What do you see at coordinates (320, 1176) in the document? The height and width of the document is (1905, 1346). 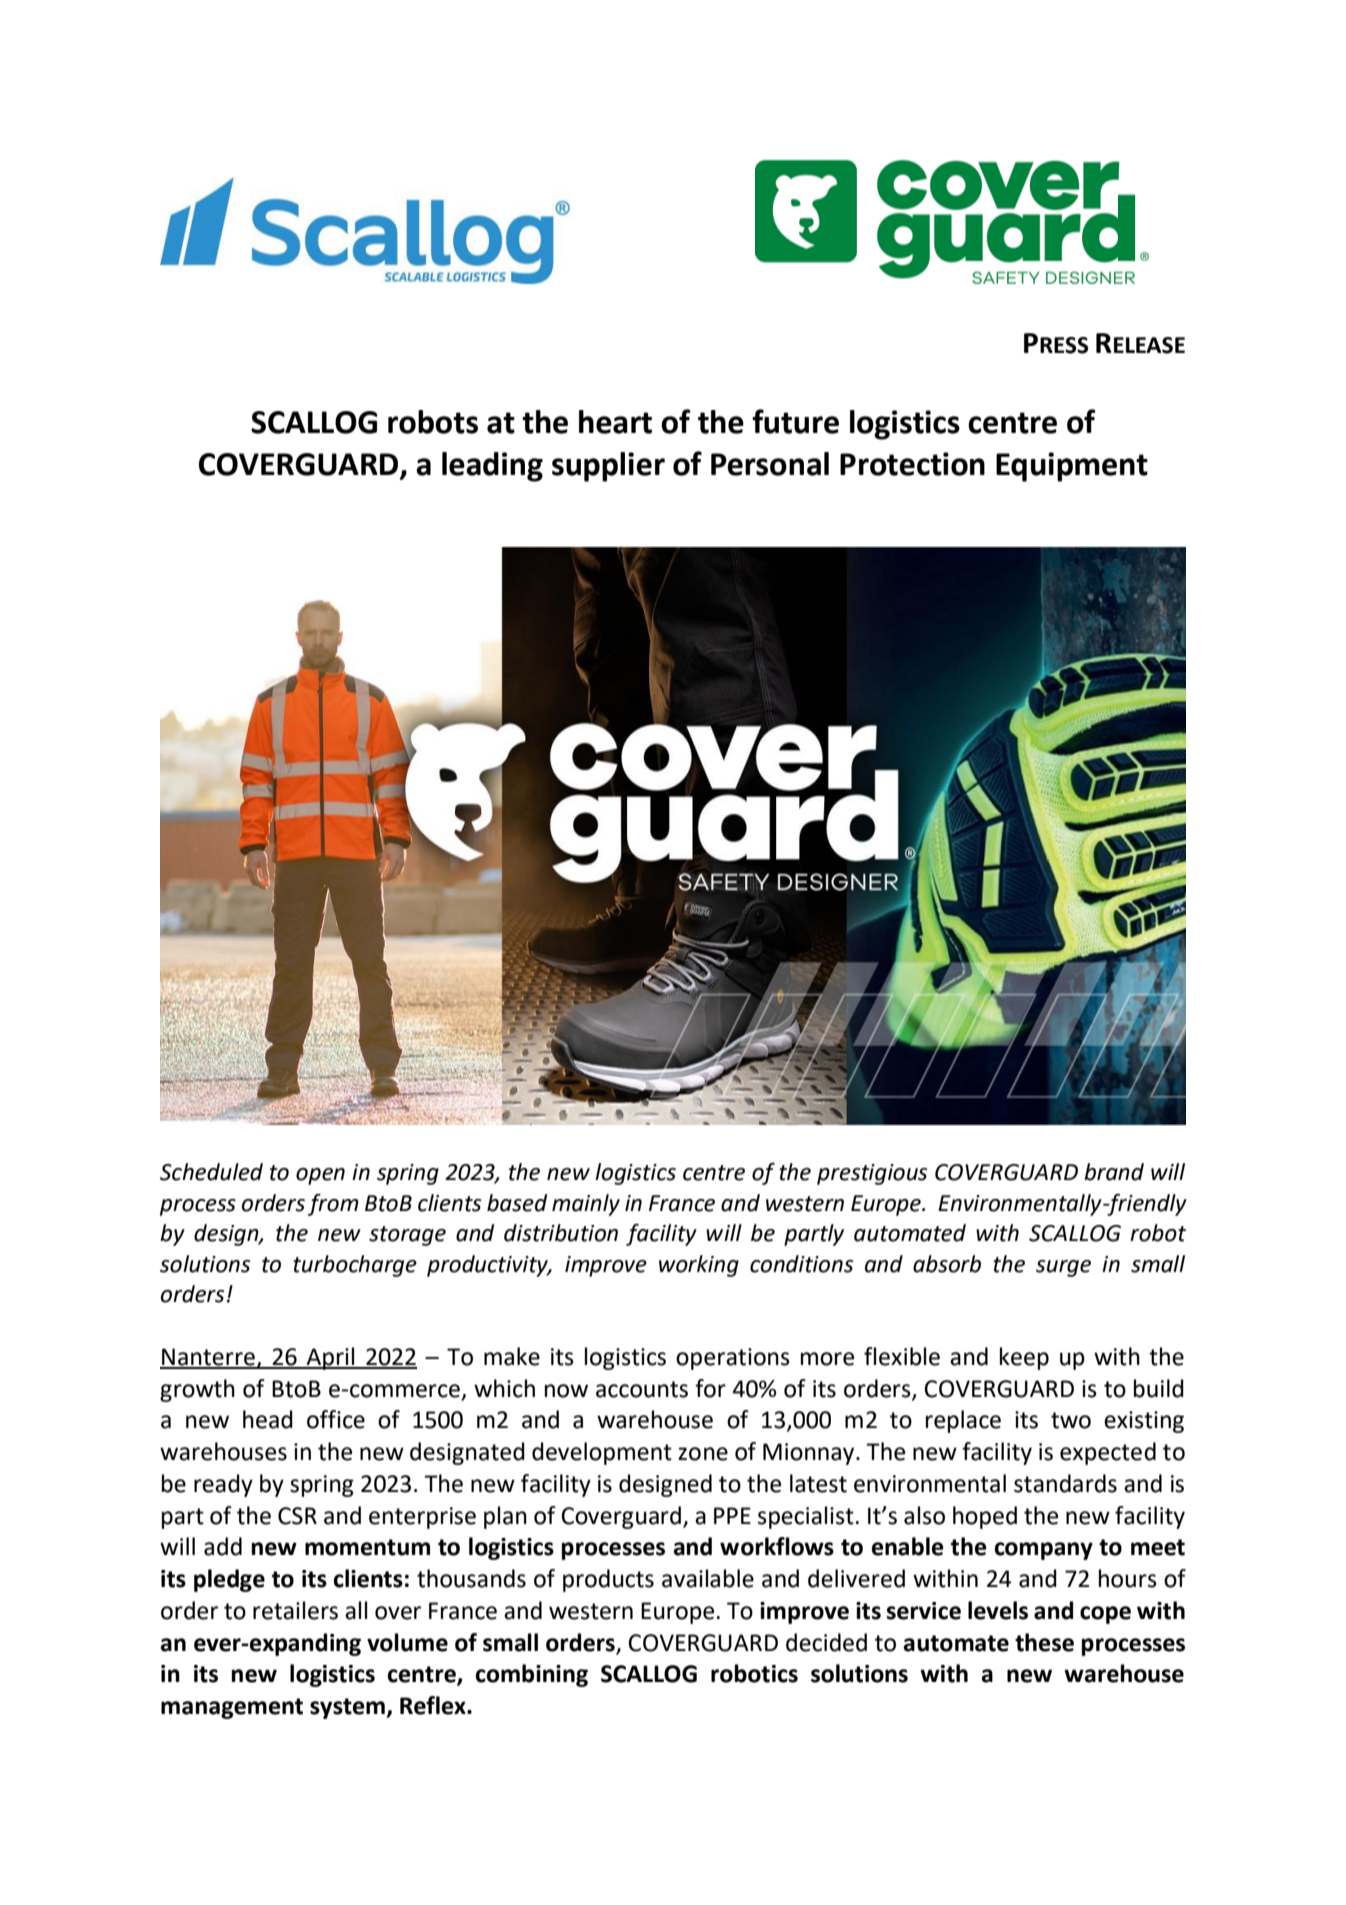 I see `open` at bounding box center [320, 1176].
